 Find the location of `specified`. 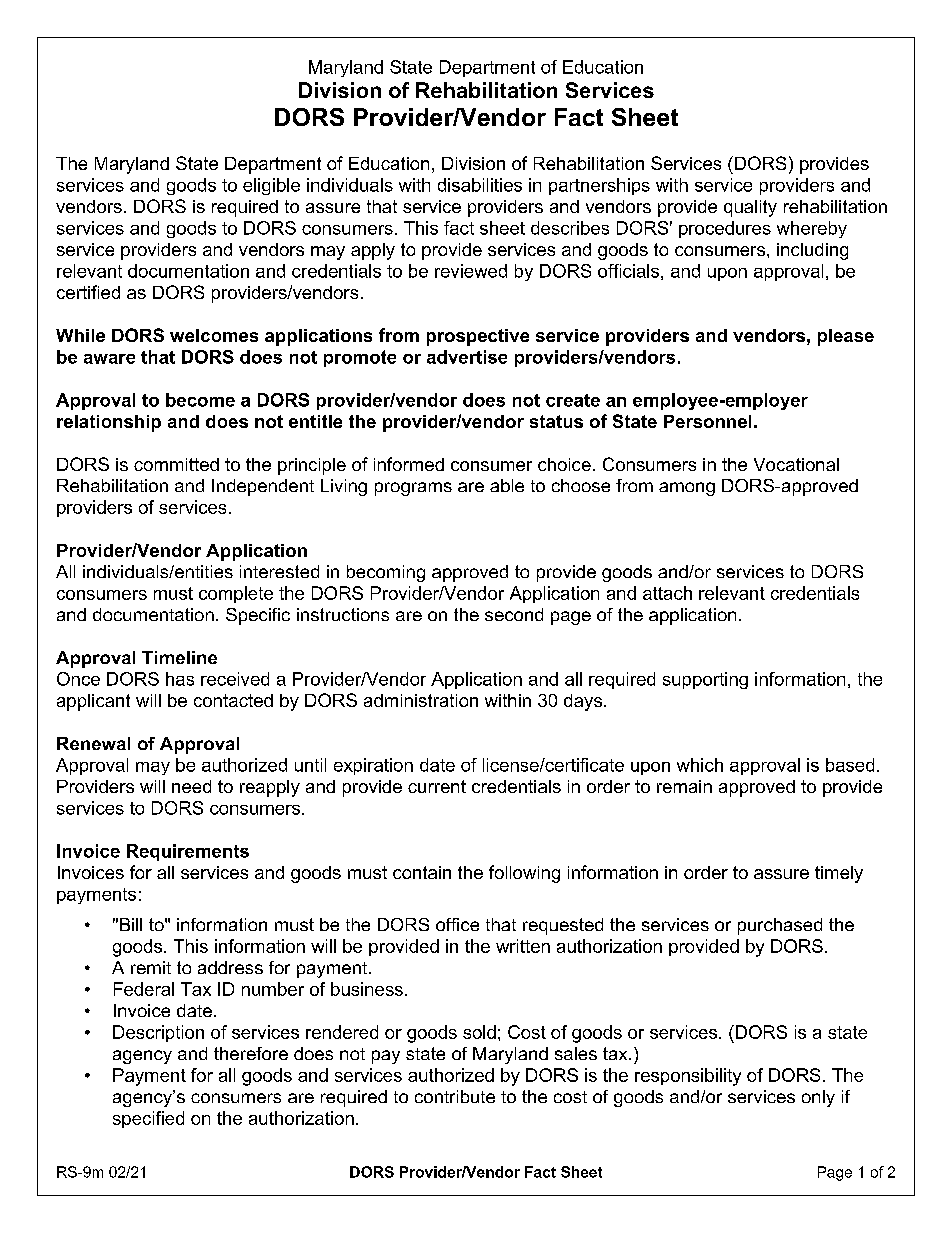

specified is located at coordinates (148, 1119).
